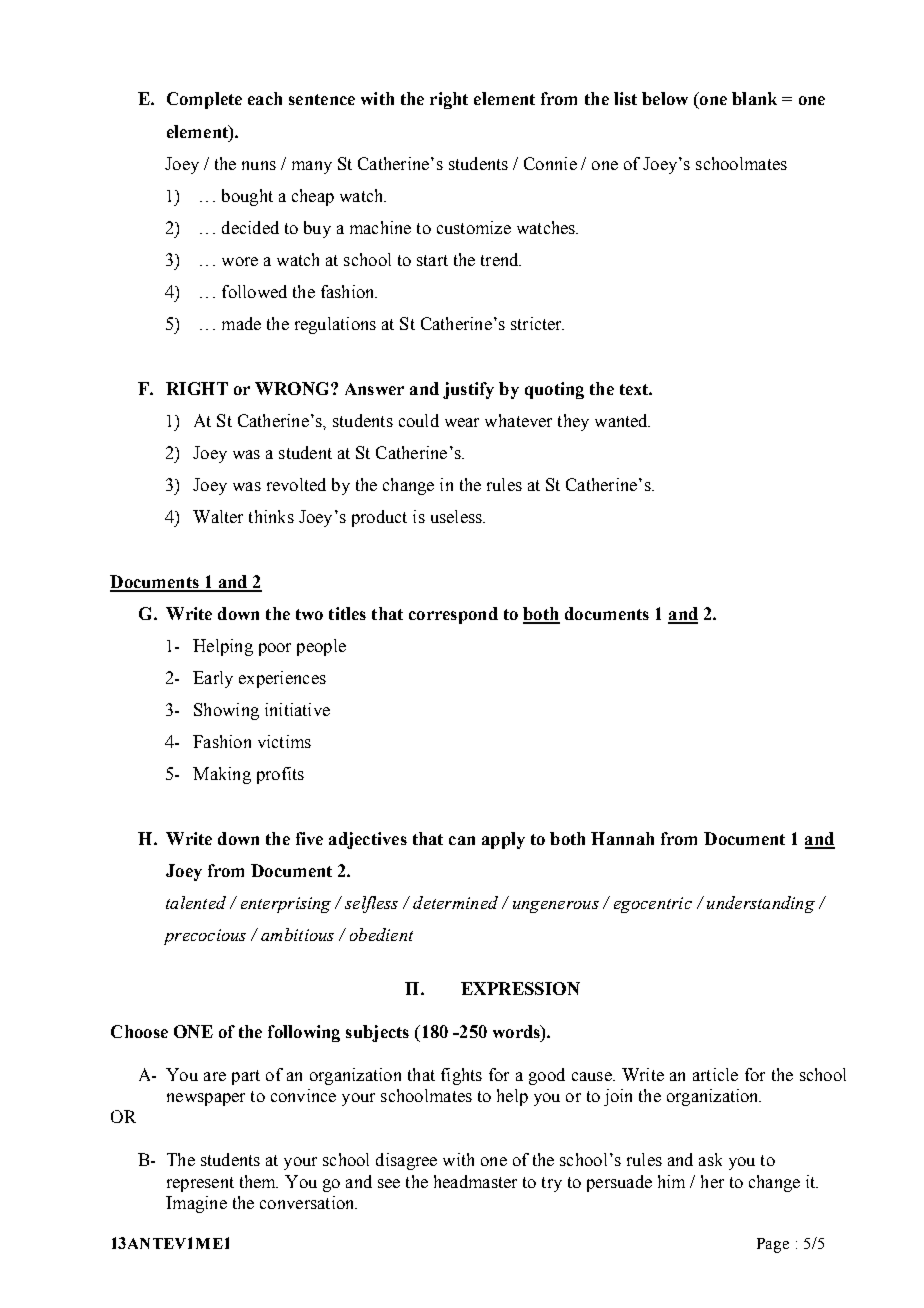 Image resolution: width=924 pixels, height=1308 pixels. I want to click on Complete, so click(204, 100).
